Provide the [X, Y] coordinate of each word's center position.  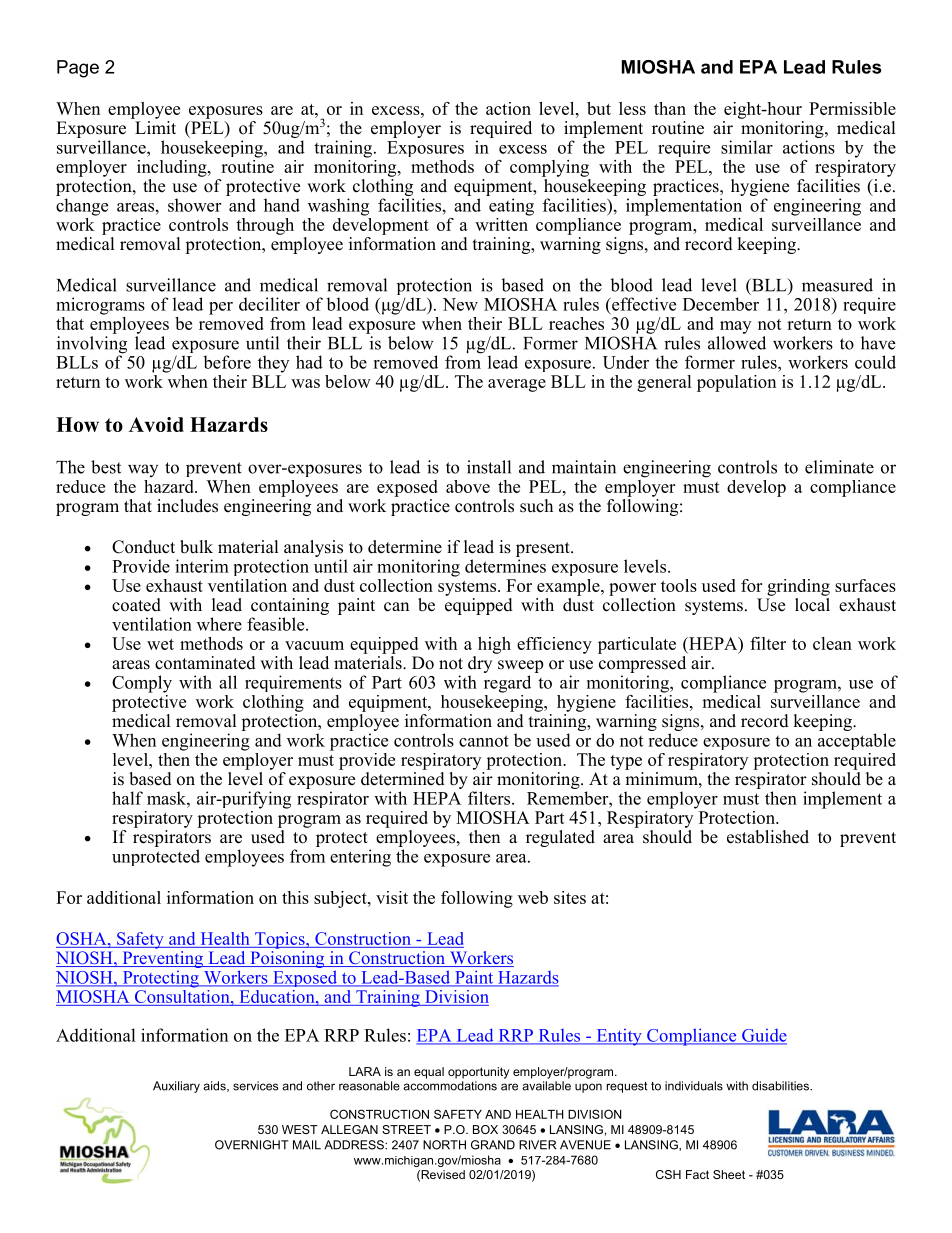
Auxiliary [176, 1087]
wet [160, 644]
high [494, 645]
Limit [154, 126]
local [812, 603]
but [599, 108]
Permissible [852, 108]
